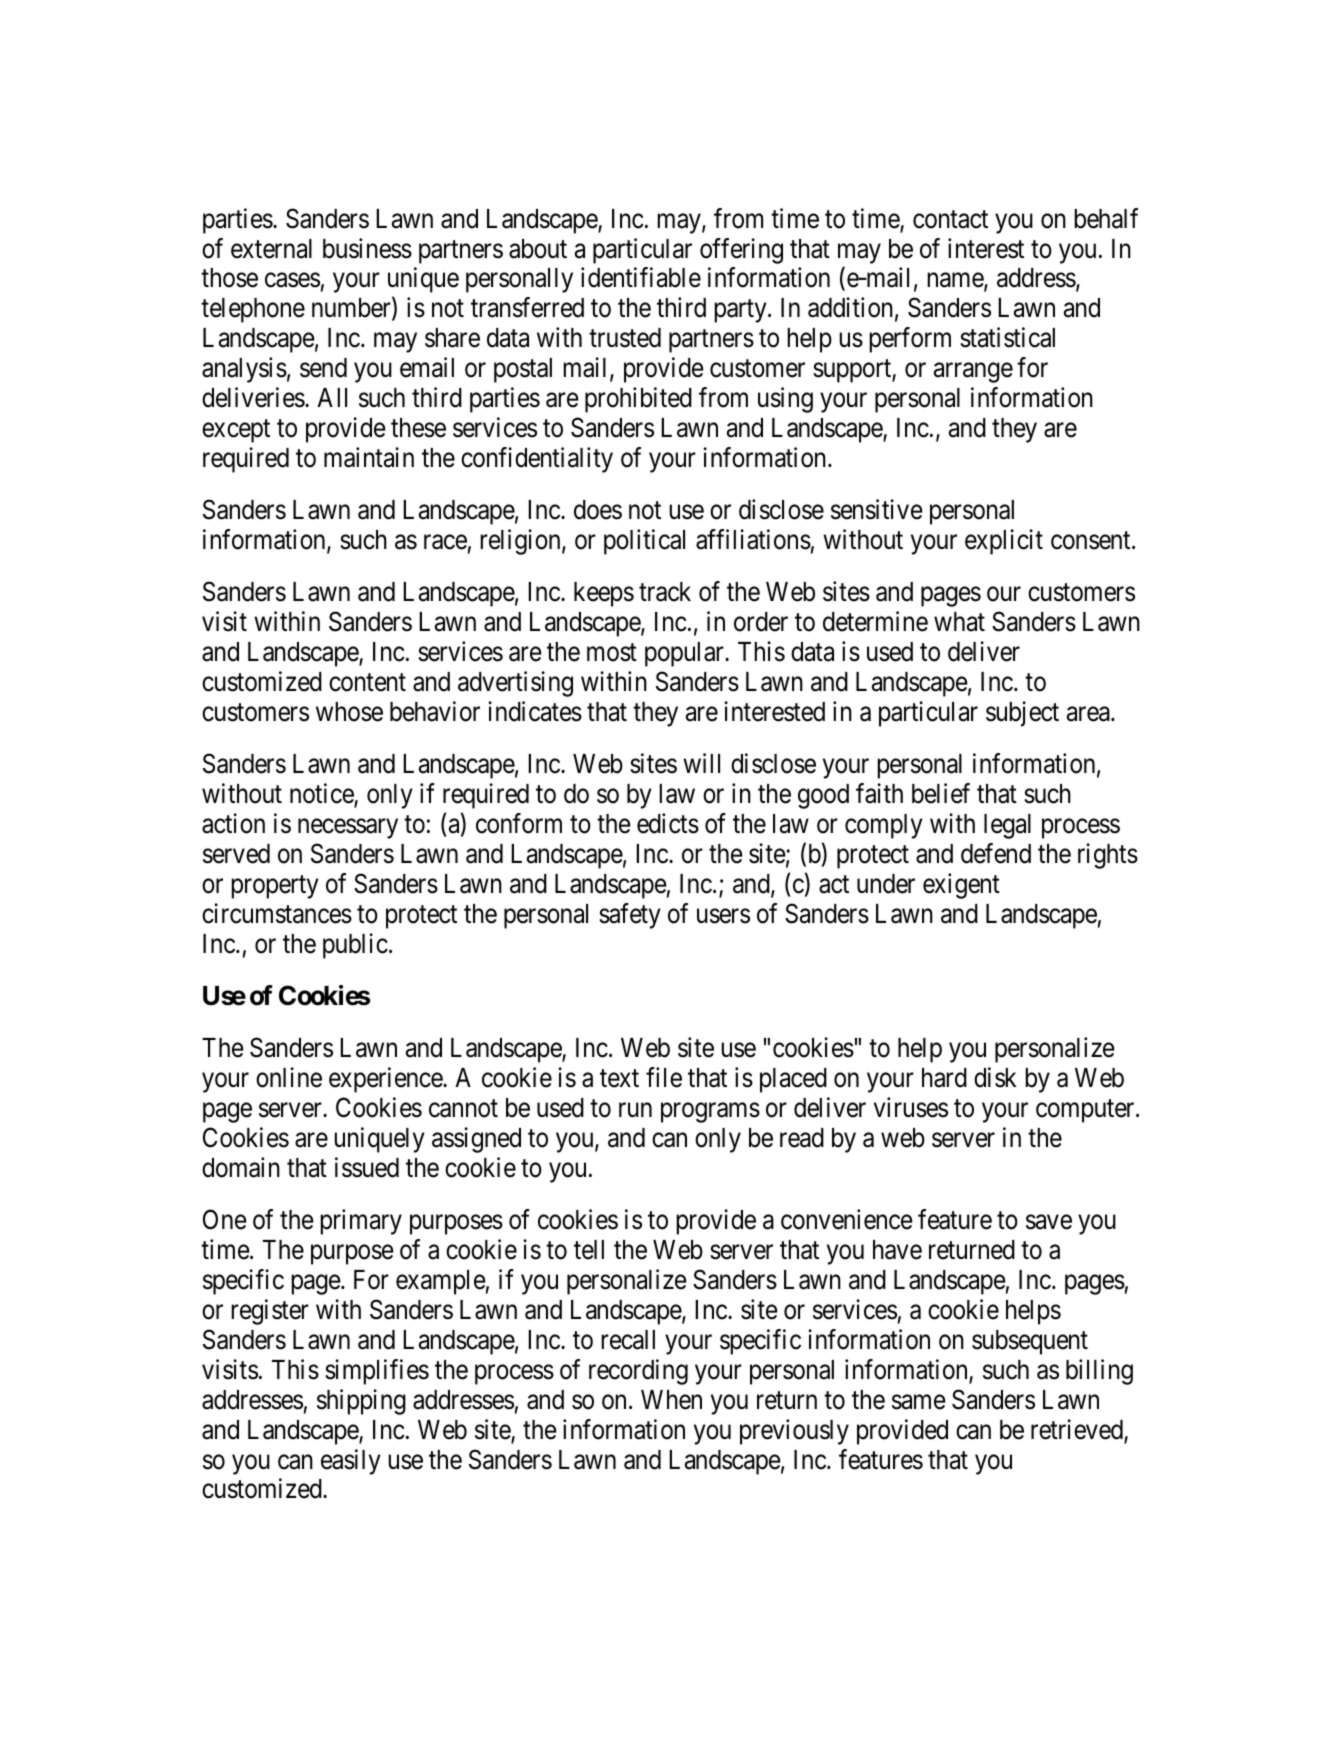  I want to click on will, so click(701, 763).
